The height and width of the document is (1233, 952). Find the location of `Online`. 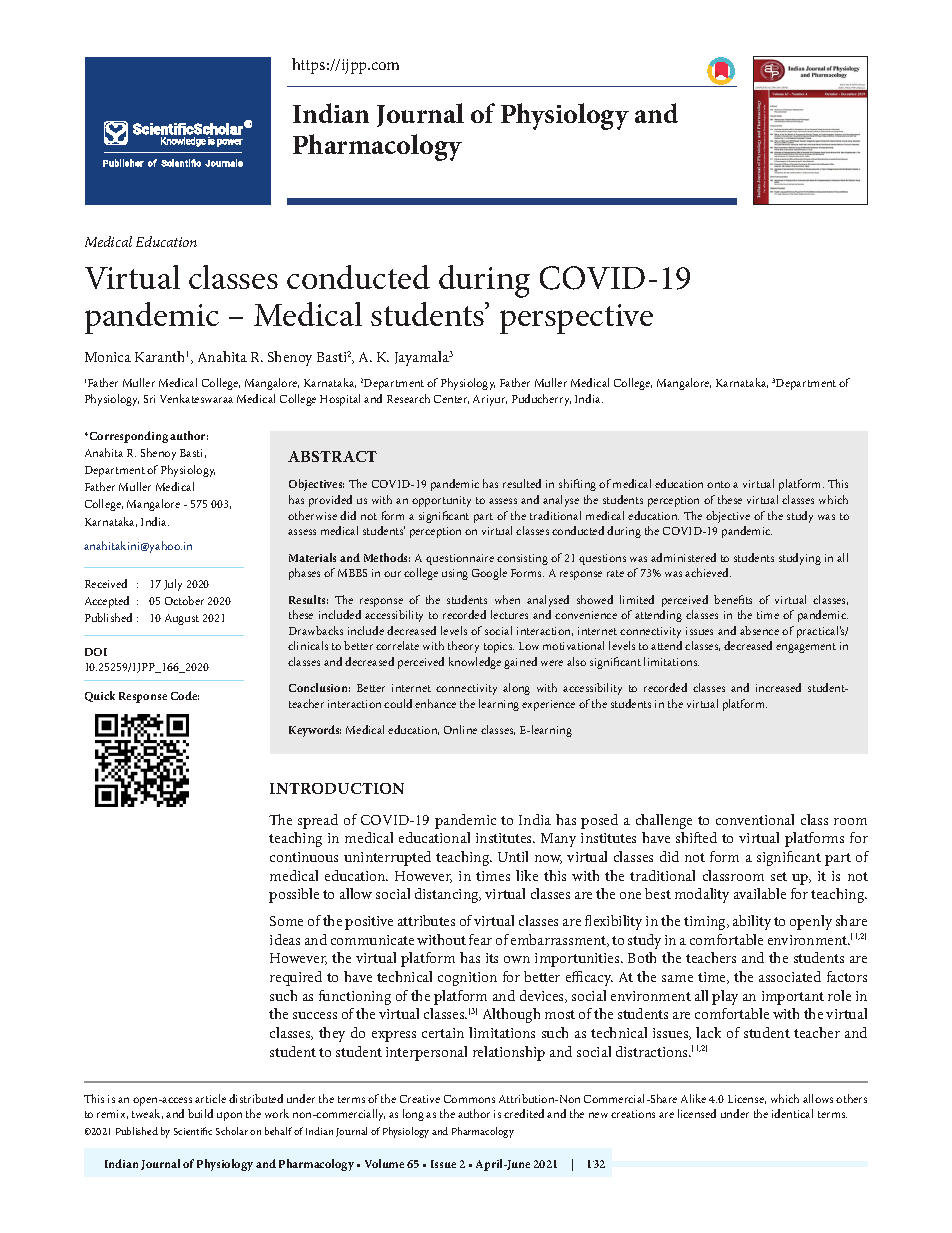

Online is located at coordinates (460, 729).
